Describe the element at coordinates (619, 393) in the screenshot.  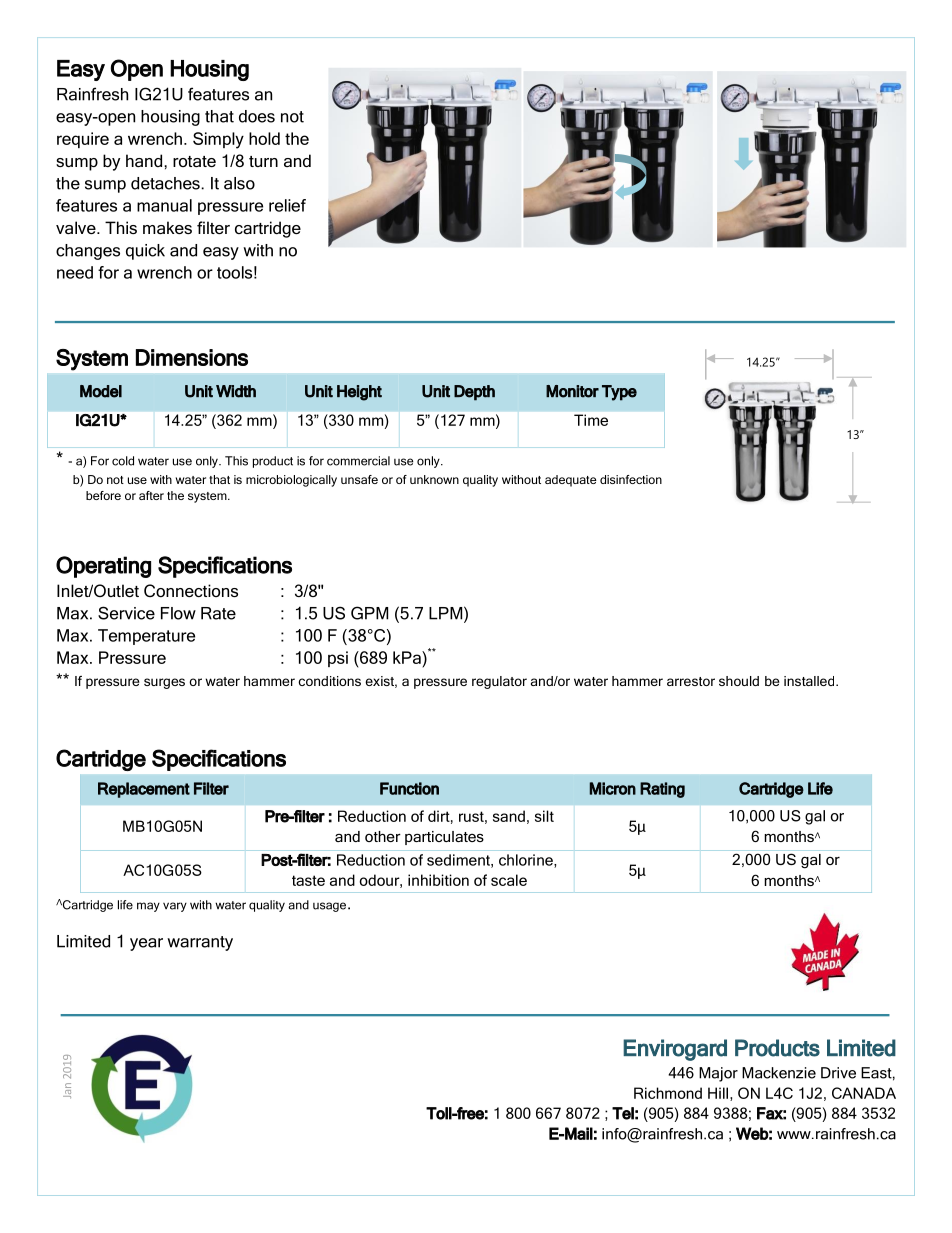
I see `Type` at that location.
